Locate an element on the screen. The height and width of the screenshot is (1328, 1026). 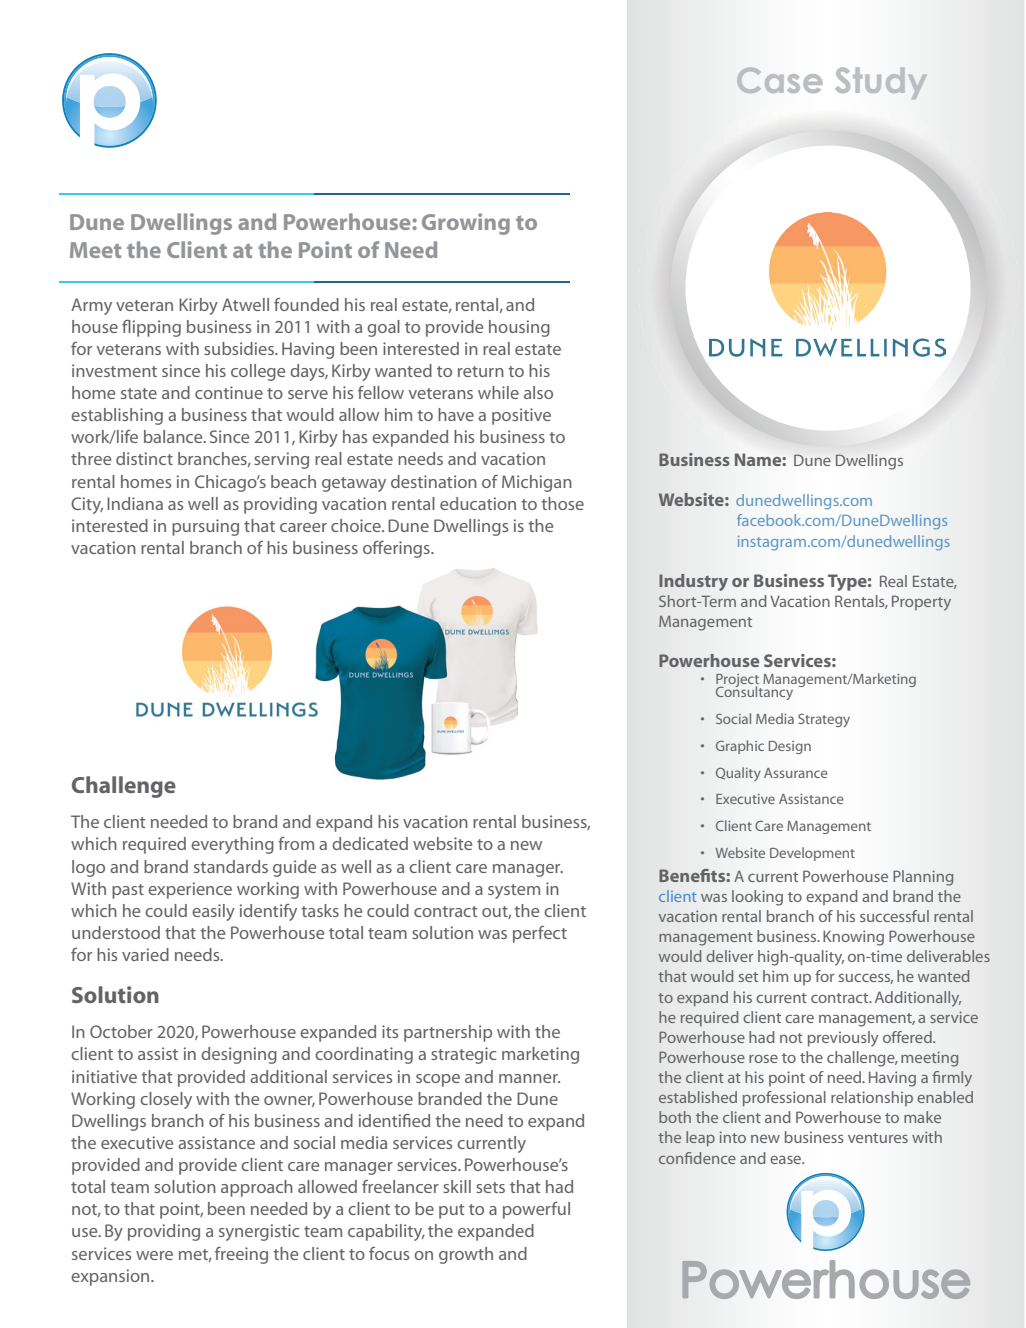
were is located at coordinates (154, 1255).
